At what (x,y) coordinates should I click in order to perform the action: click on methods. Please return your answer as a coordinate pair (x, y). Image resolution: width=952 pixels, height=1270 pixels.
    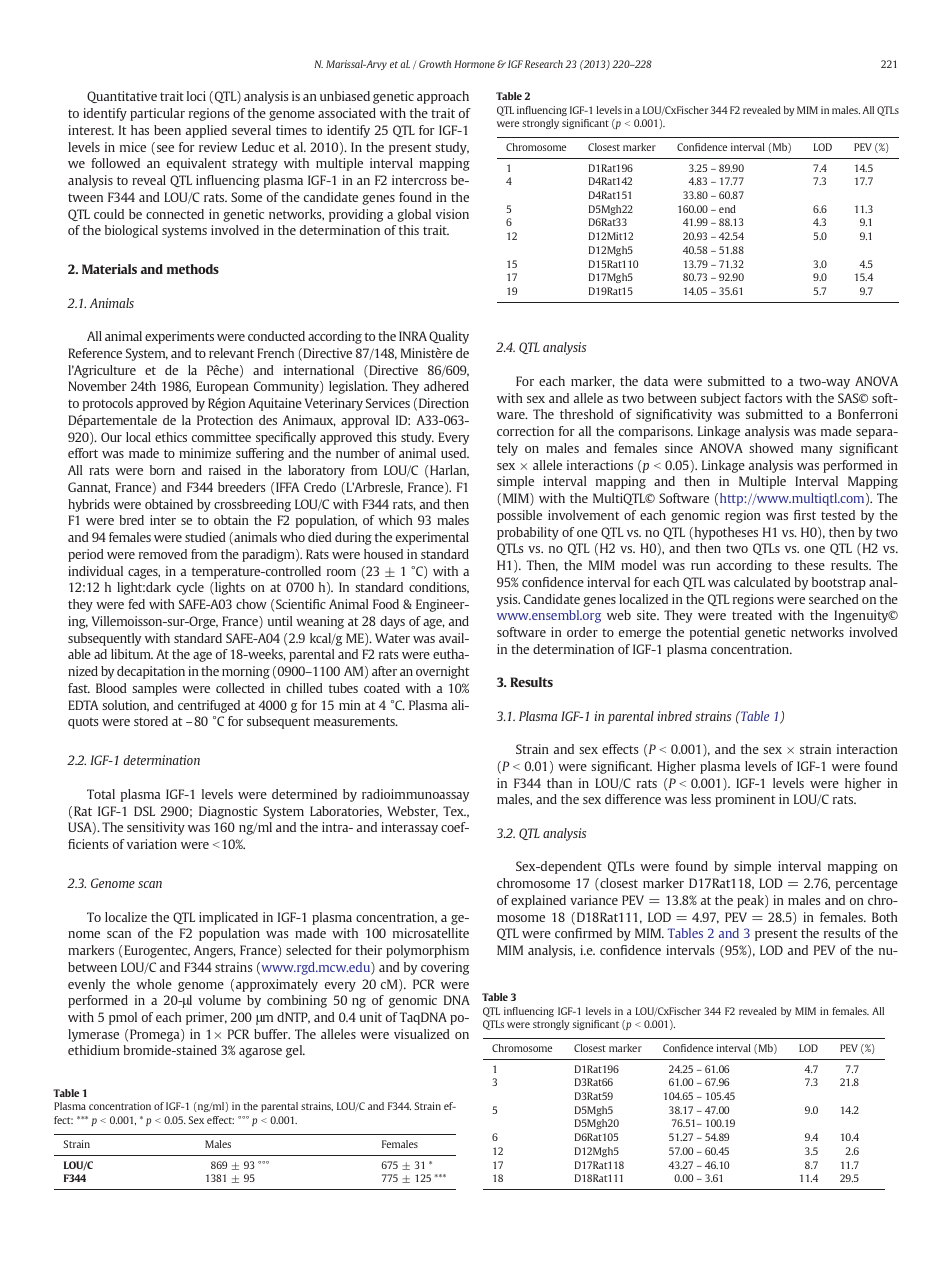
    Looking at the image, I should click on (193, 269).
